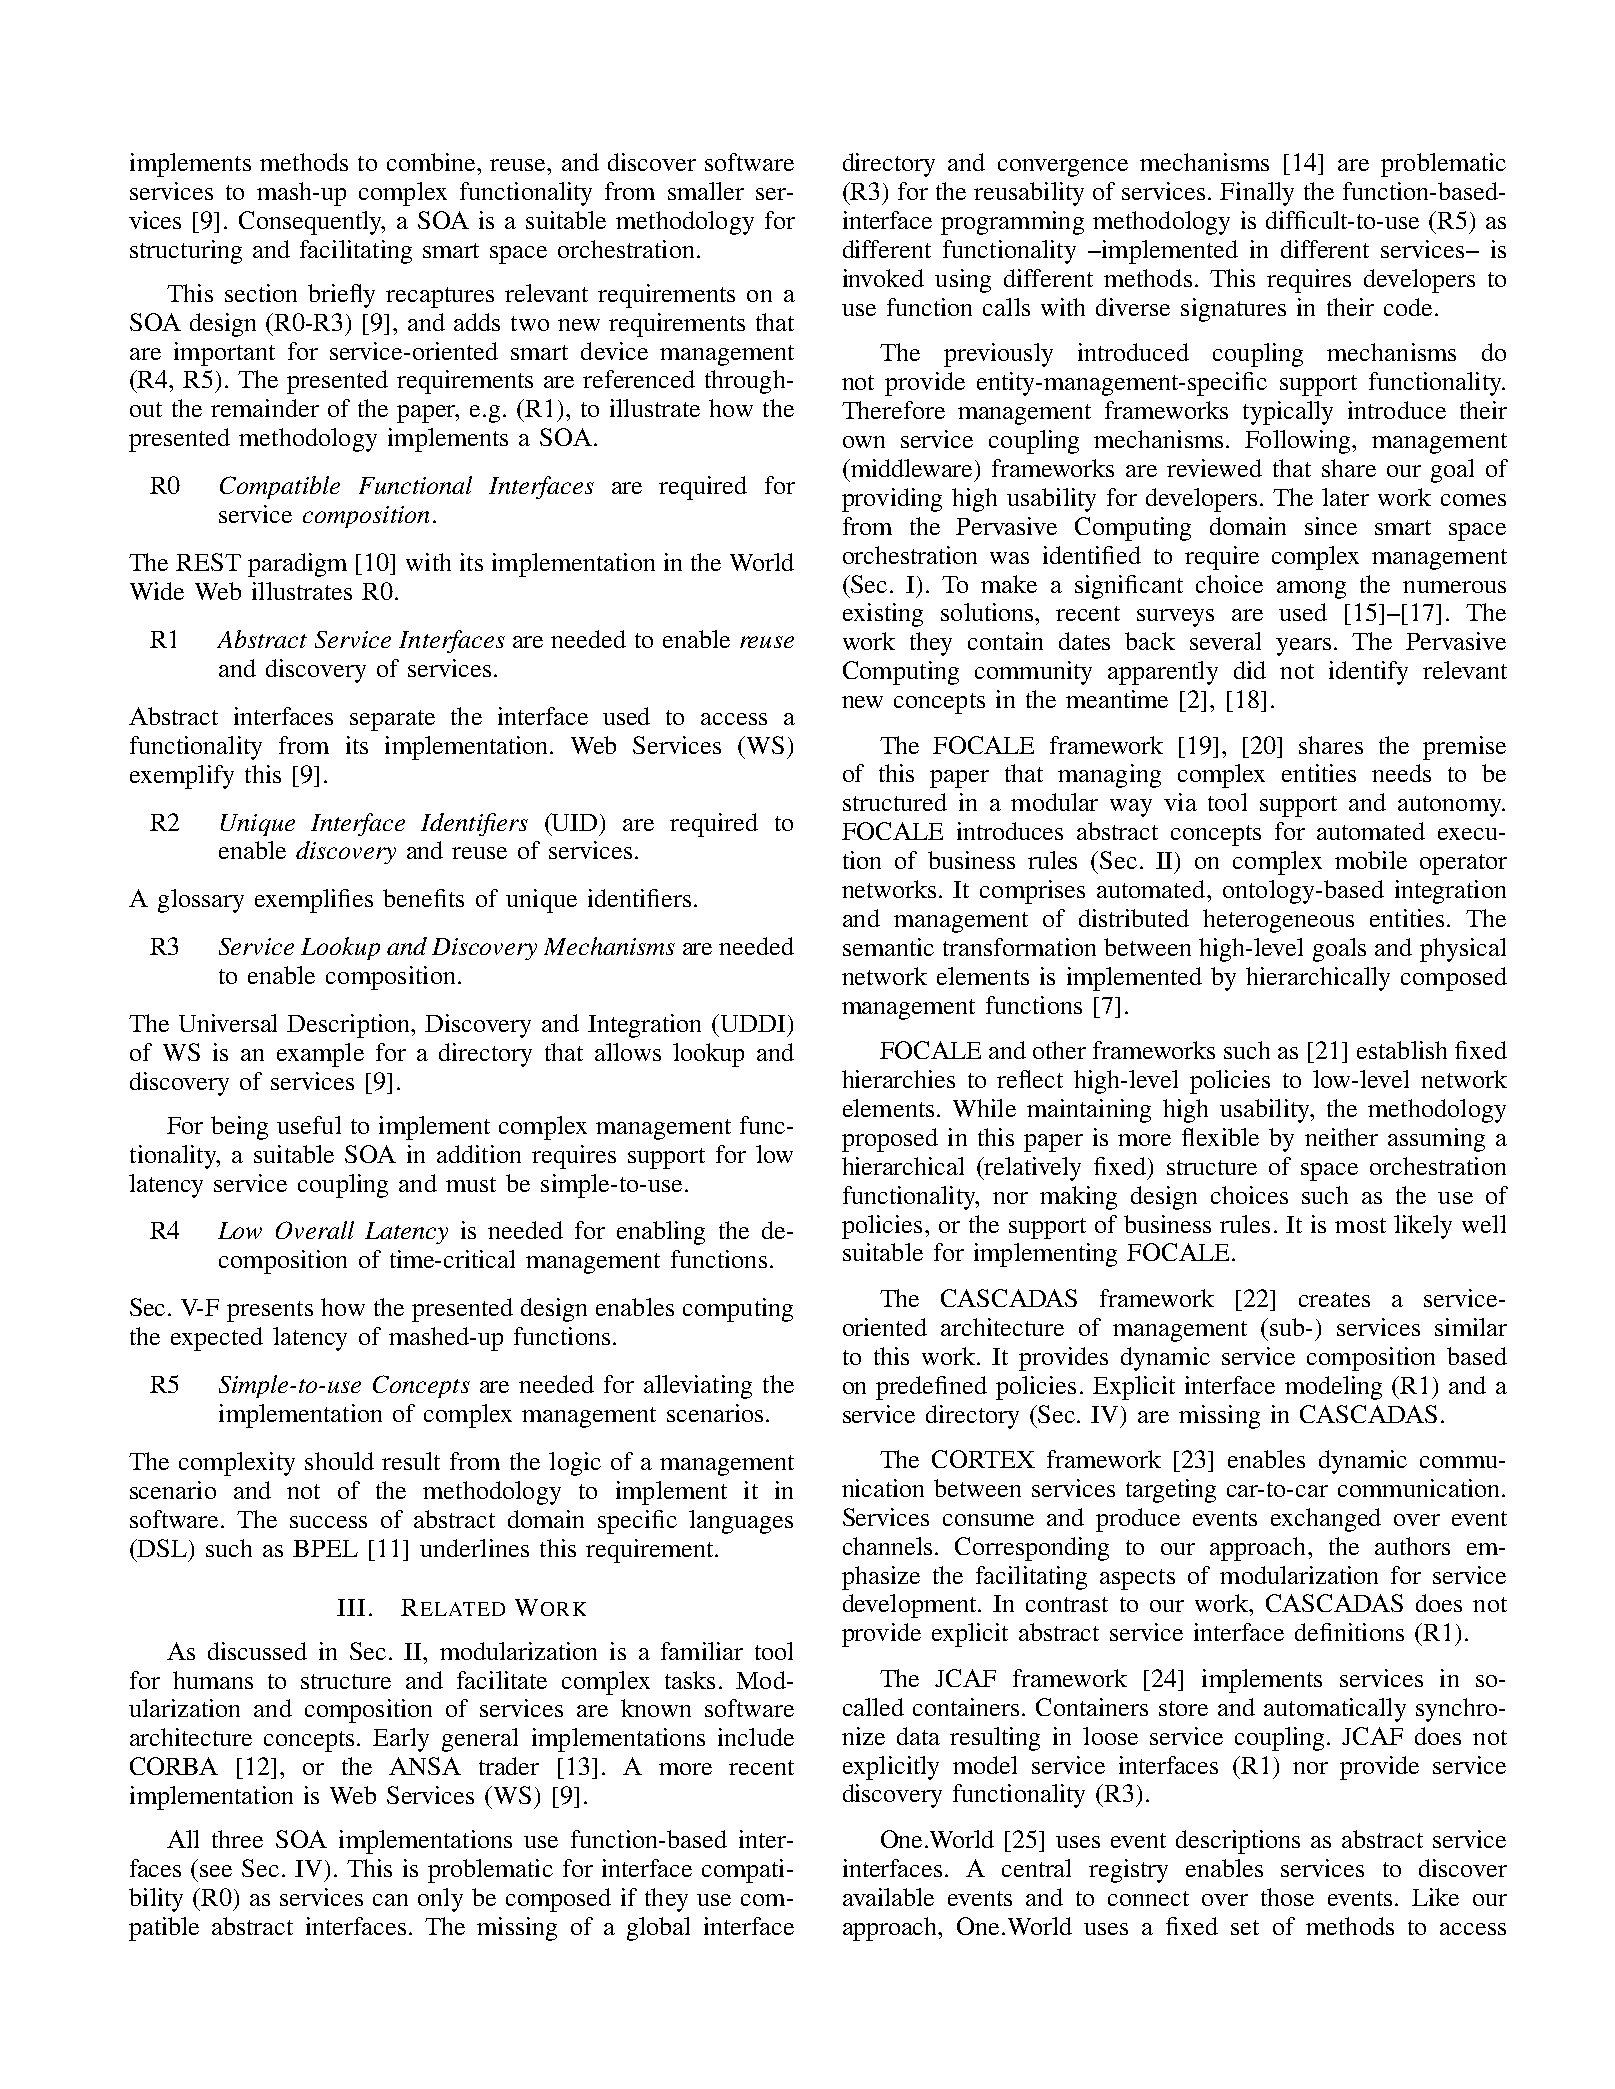 The width and height of the screenshot is (1615, 2089). I want to click on example, so click(320, 1055).
